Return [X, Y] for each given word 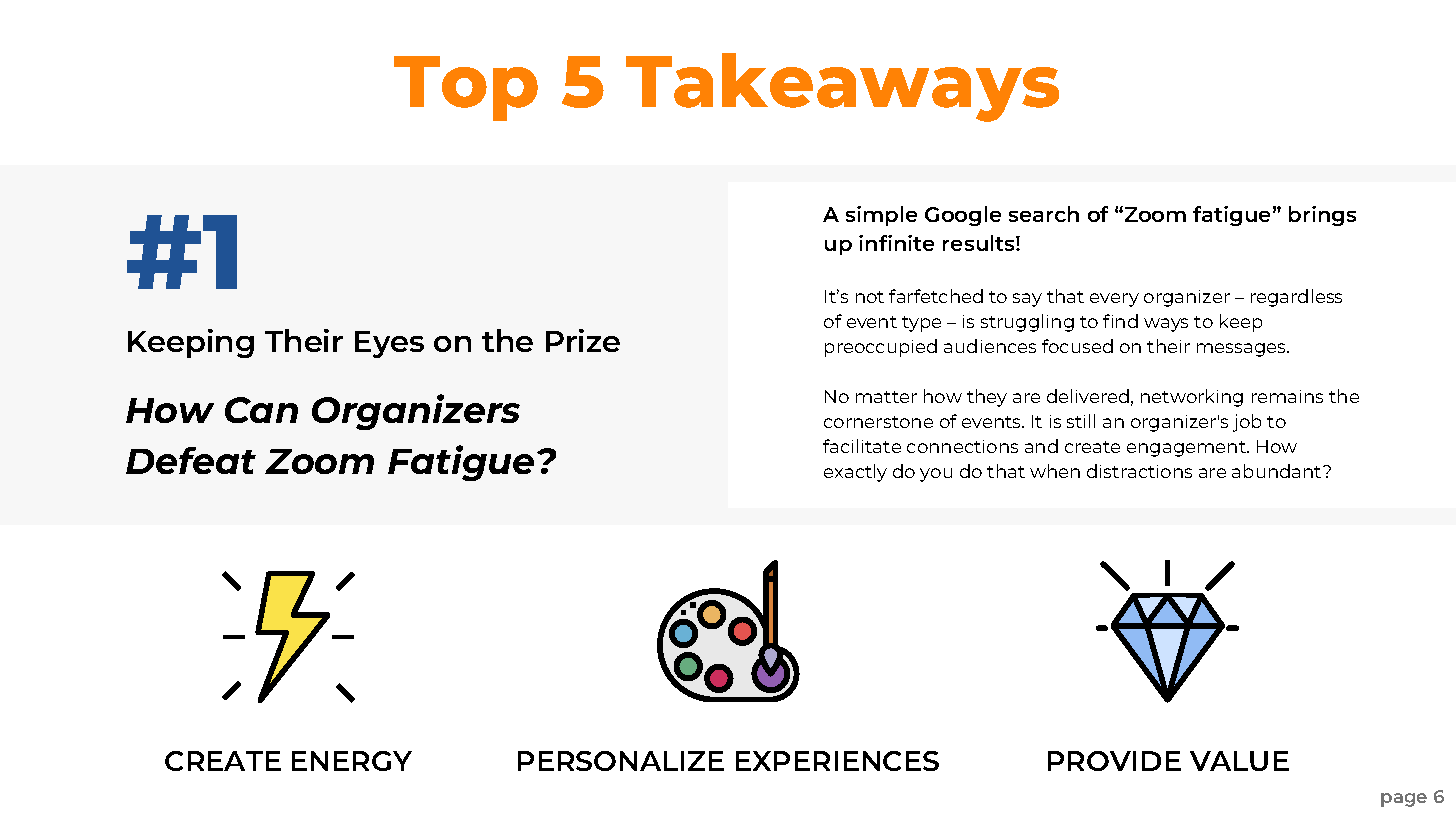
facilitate [862, 446]
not [870, 297]
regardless [1296, 298]
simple [881, 216]
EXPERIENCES [837, 761]
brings [1322, 216]
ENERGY [352, 761]
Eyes [389, 344]
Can [261, 410]
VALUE [1239, 761]
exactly [855, 473]
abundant [1278, 471]
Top [466, 88]
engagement [1188, 449]
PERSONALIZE [621, 761]
